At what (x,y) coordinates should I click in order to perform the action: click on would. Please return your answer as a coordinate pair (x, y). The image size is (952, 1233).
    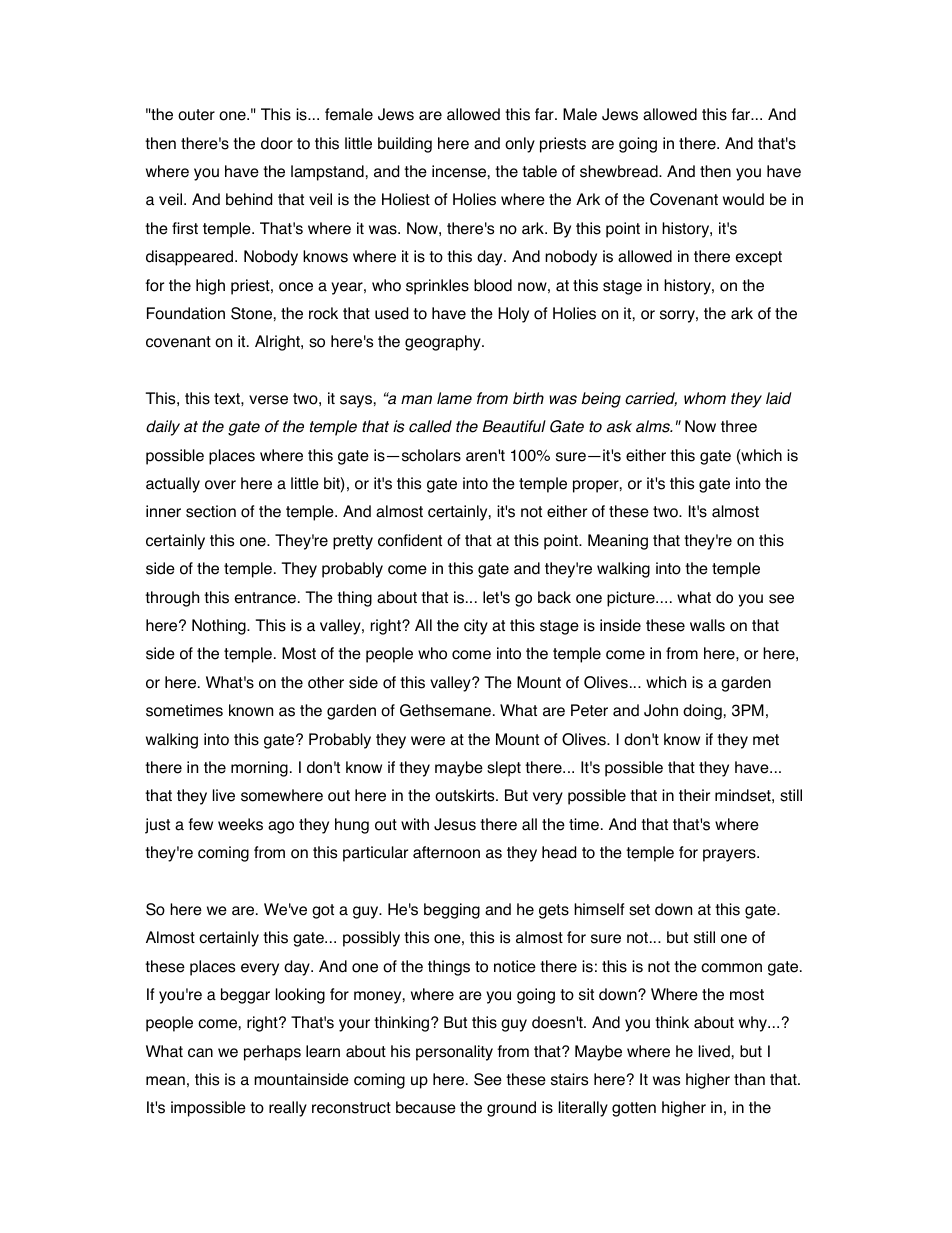
    Looking at the image, I should click on (743, 199).
